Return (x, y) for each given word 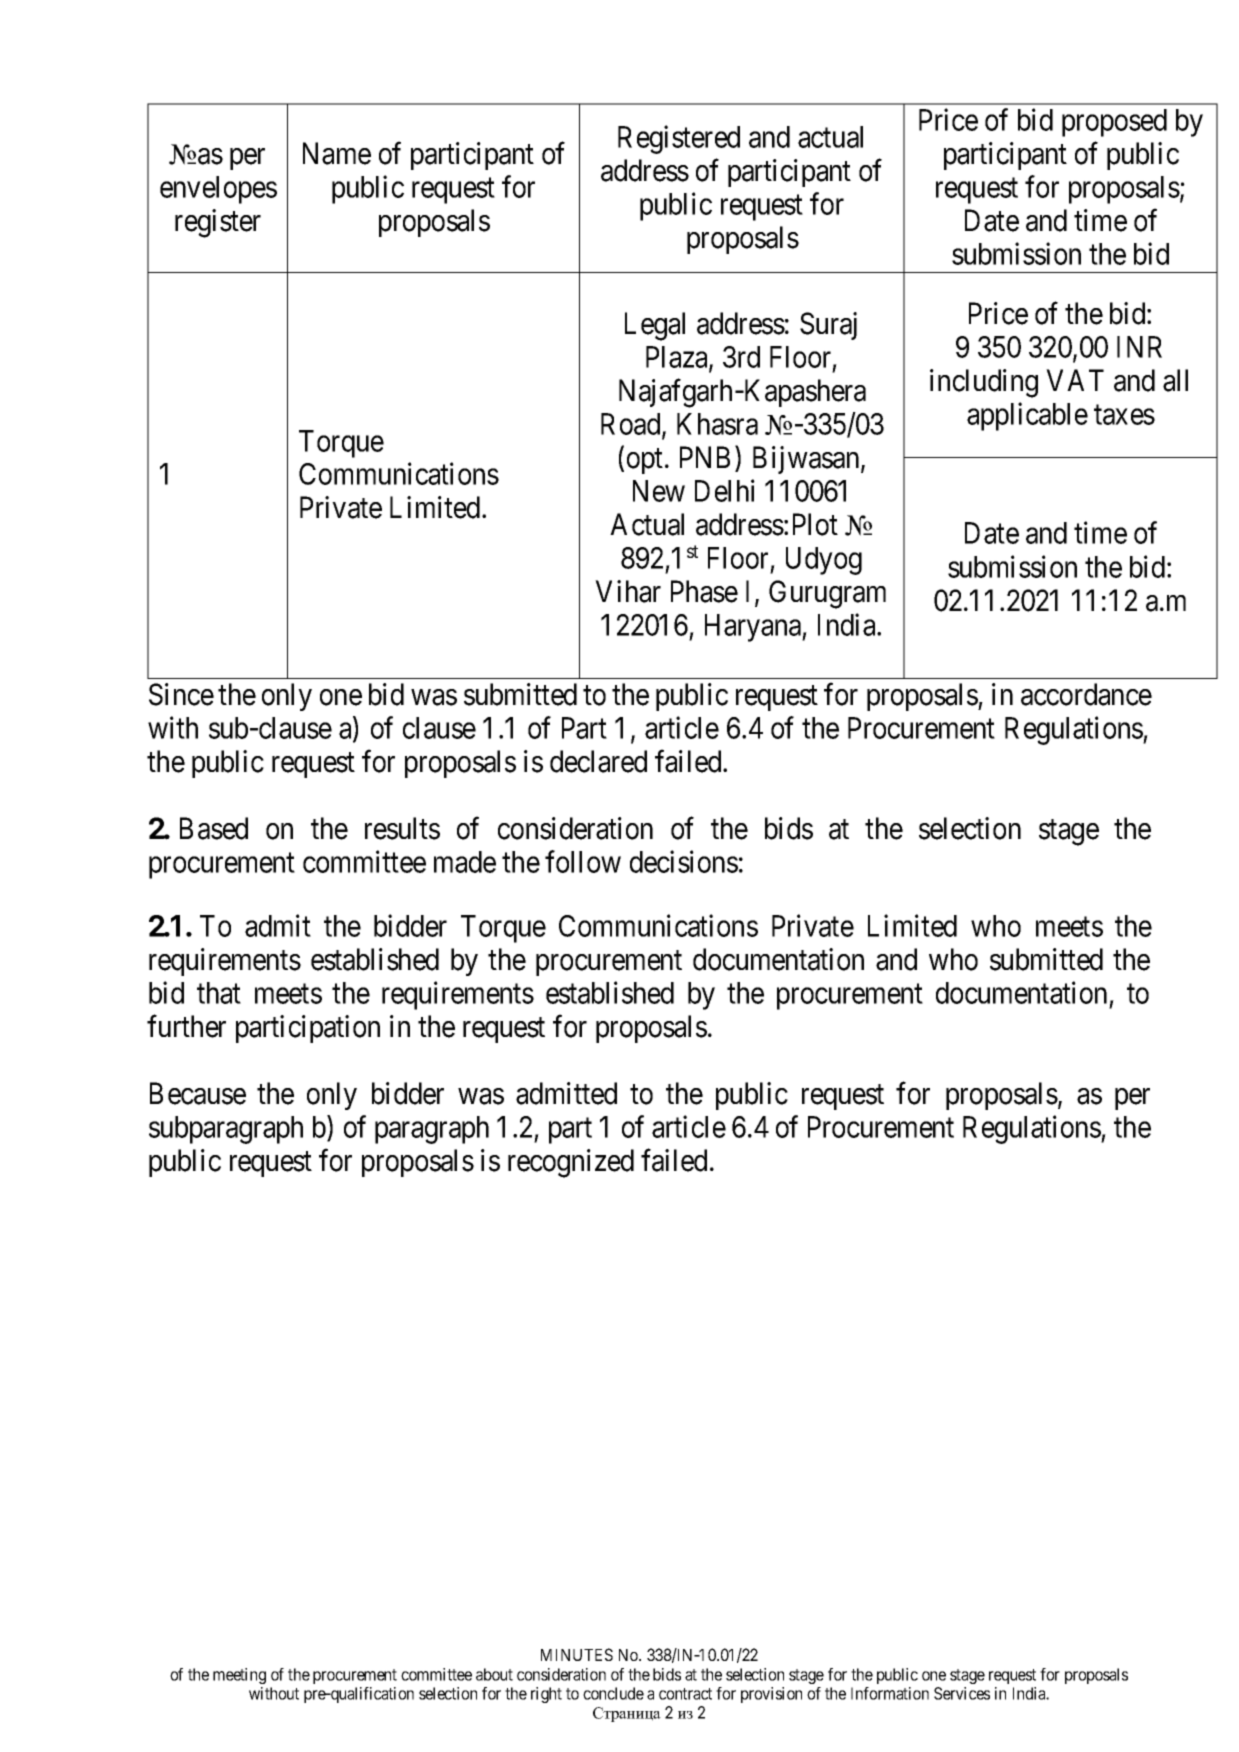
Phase (704, 591)
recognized (571, 1163)
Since (181, 694)
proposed (1114, 123)
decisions (684, 861)
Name (337, 154)
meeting (239, 1676)
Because (198, 1094)
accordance (1086, 694)
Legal (655, 326)
